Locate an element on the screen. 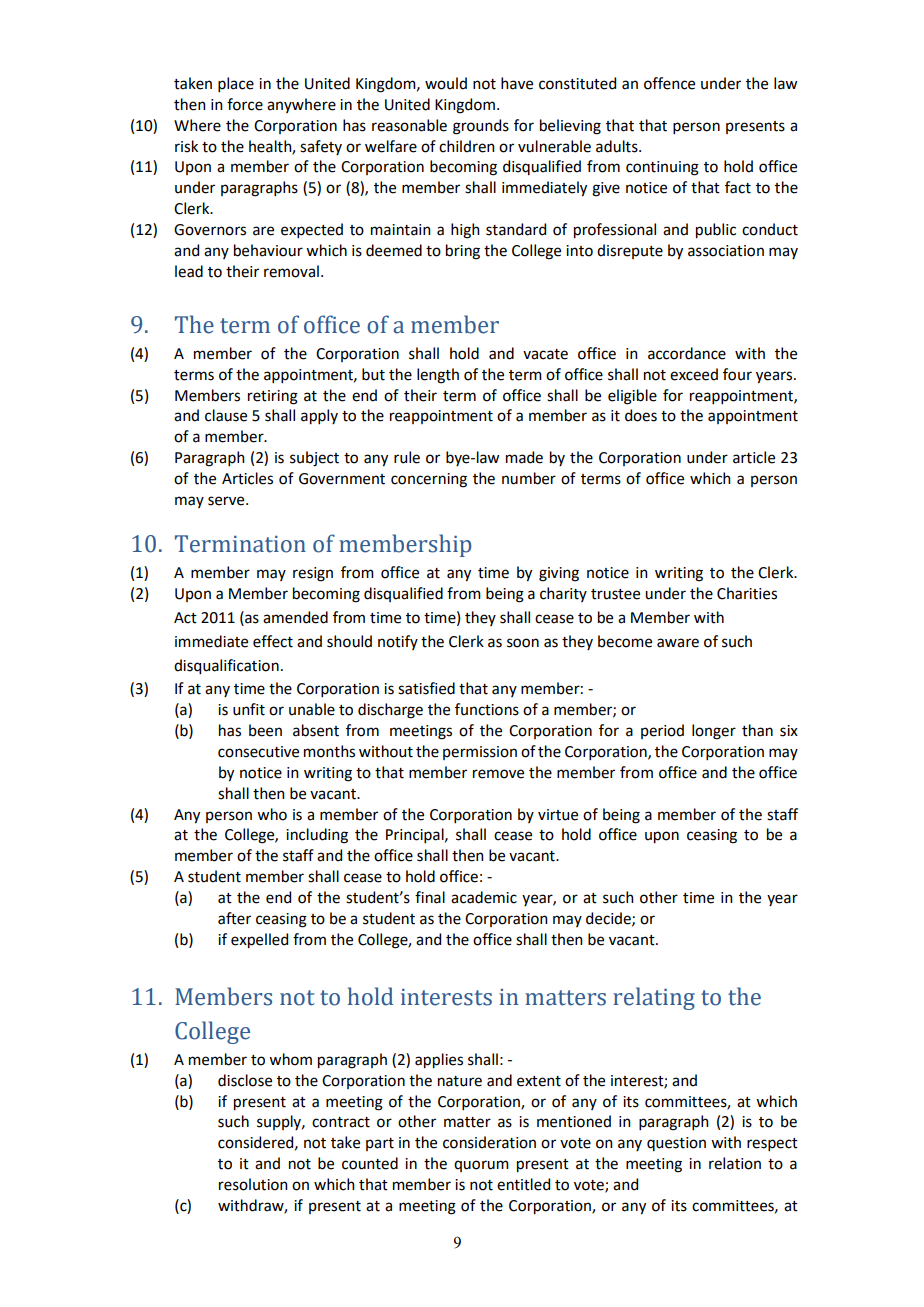 Image resolution: width=924 pixels, height=1307 pixels. offence is located at coordinates (669, 83).
